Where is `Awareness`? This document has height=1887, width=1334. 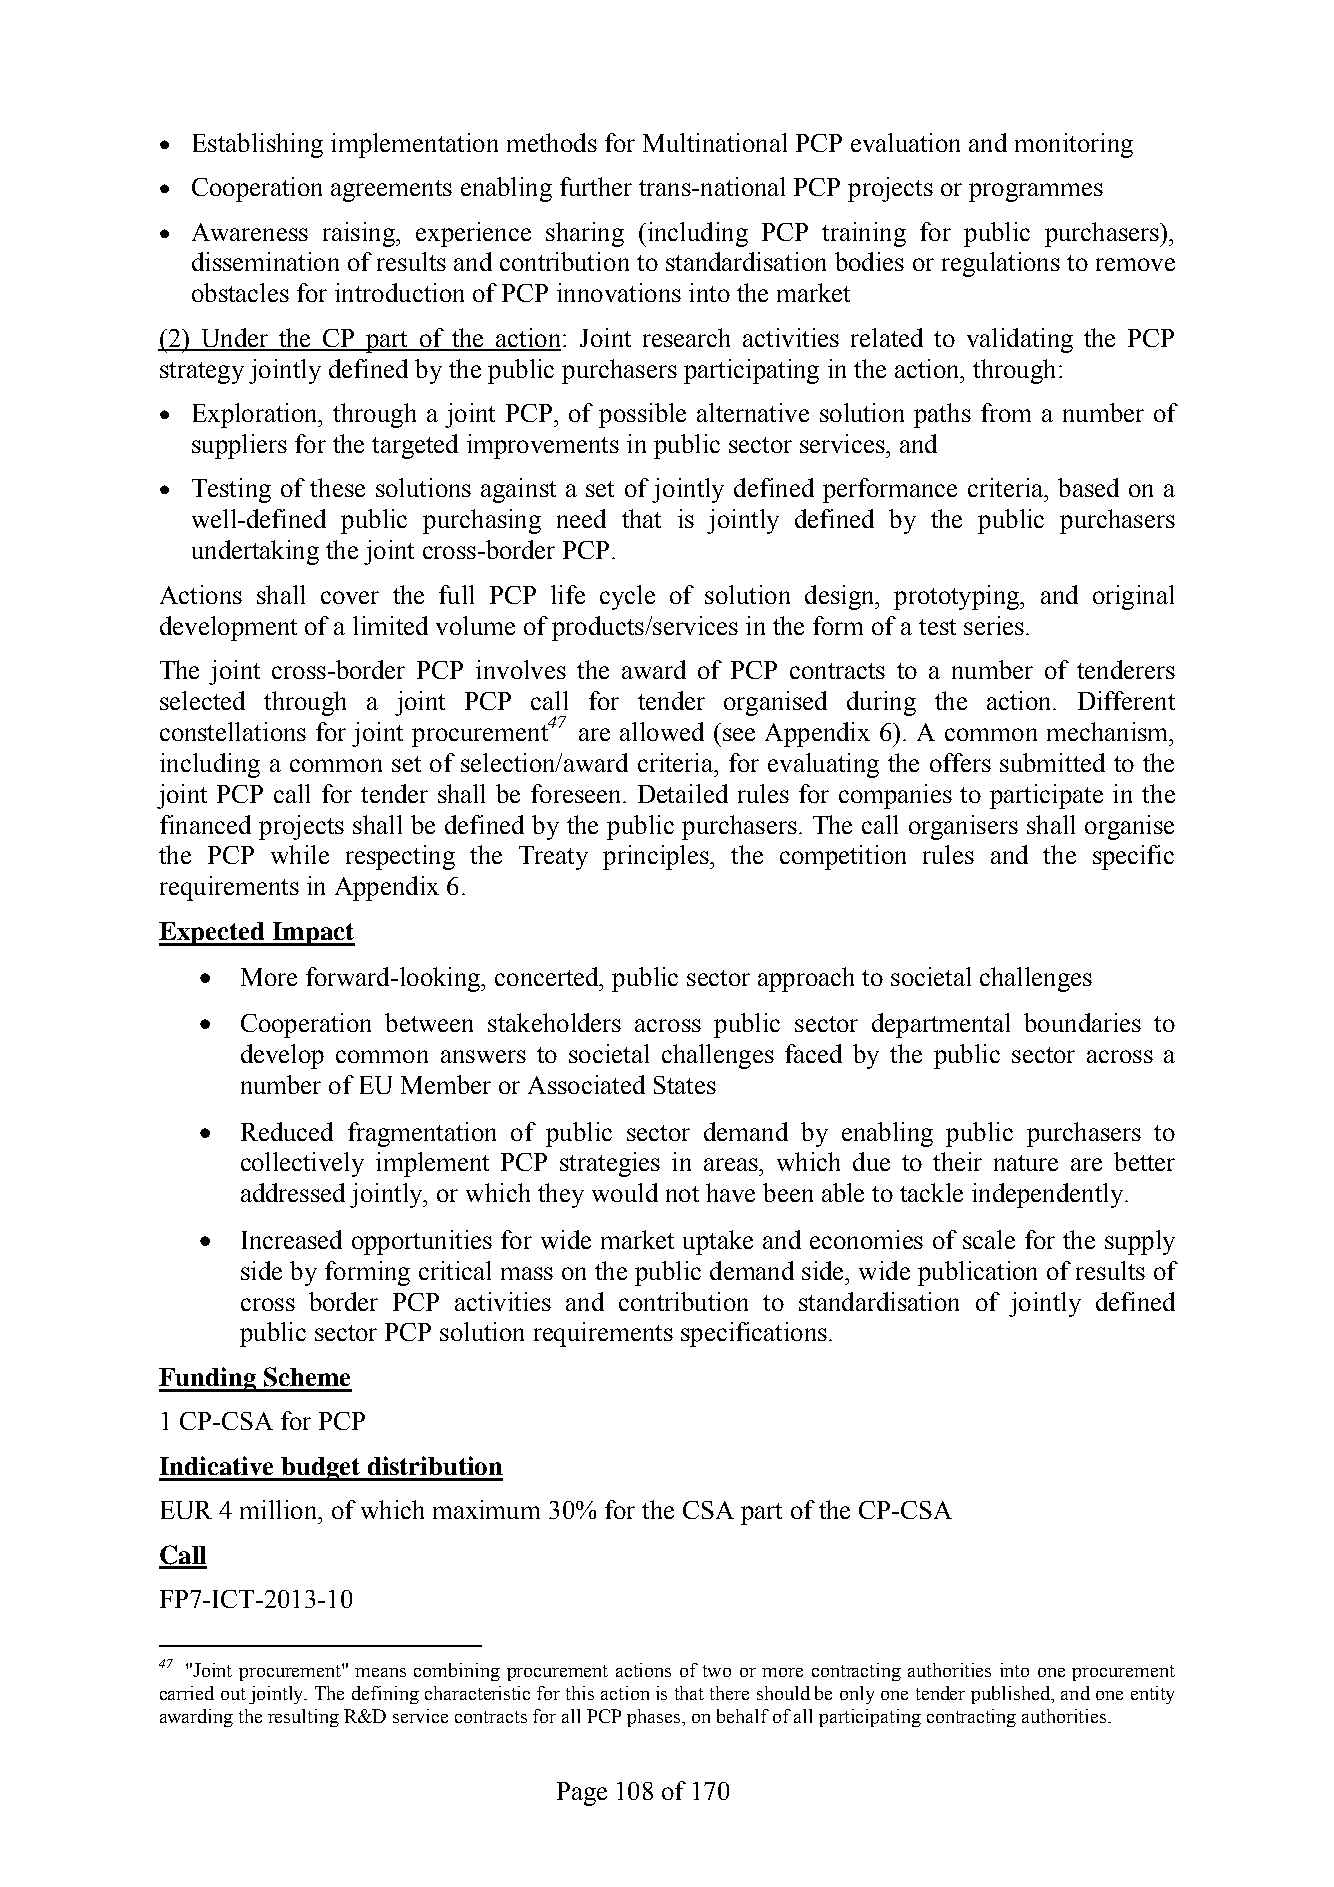
Awareness is located at coordinates (250, 232).
